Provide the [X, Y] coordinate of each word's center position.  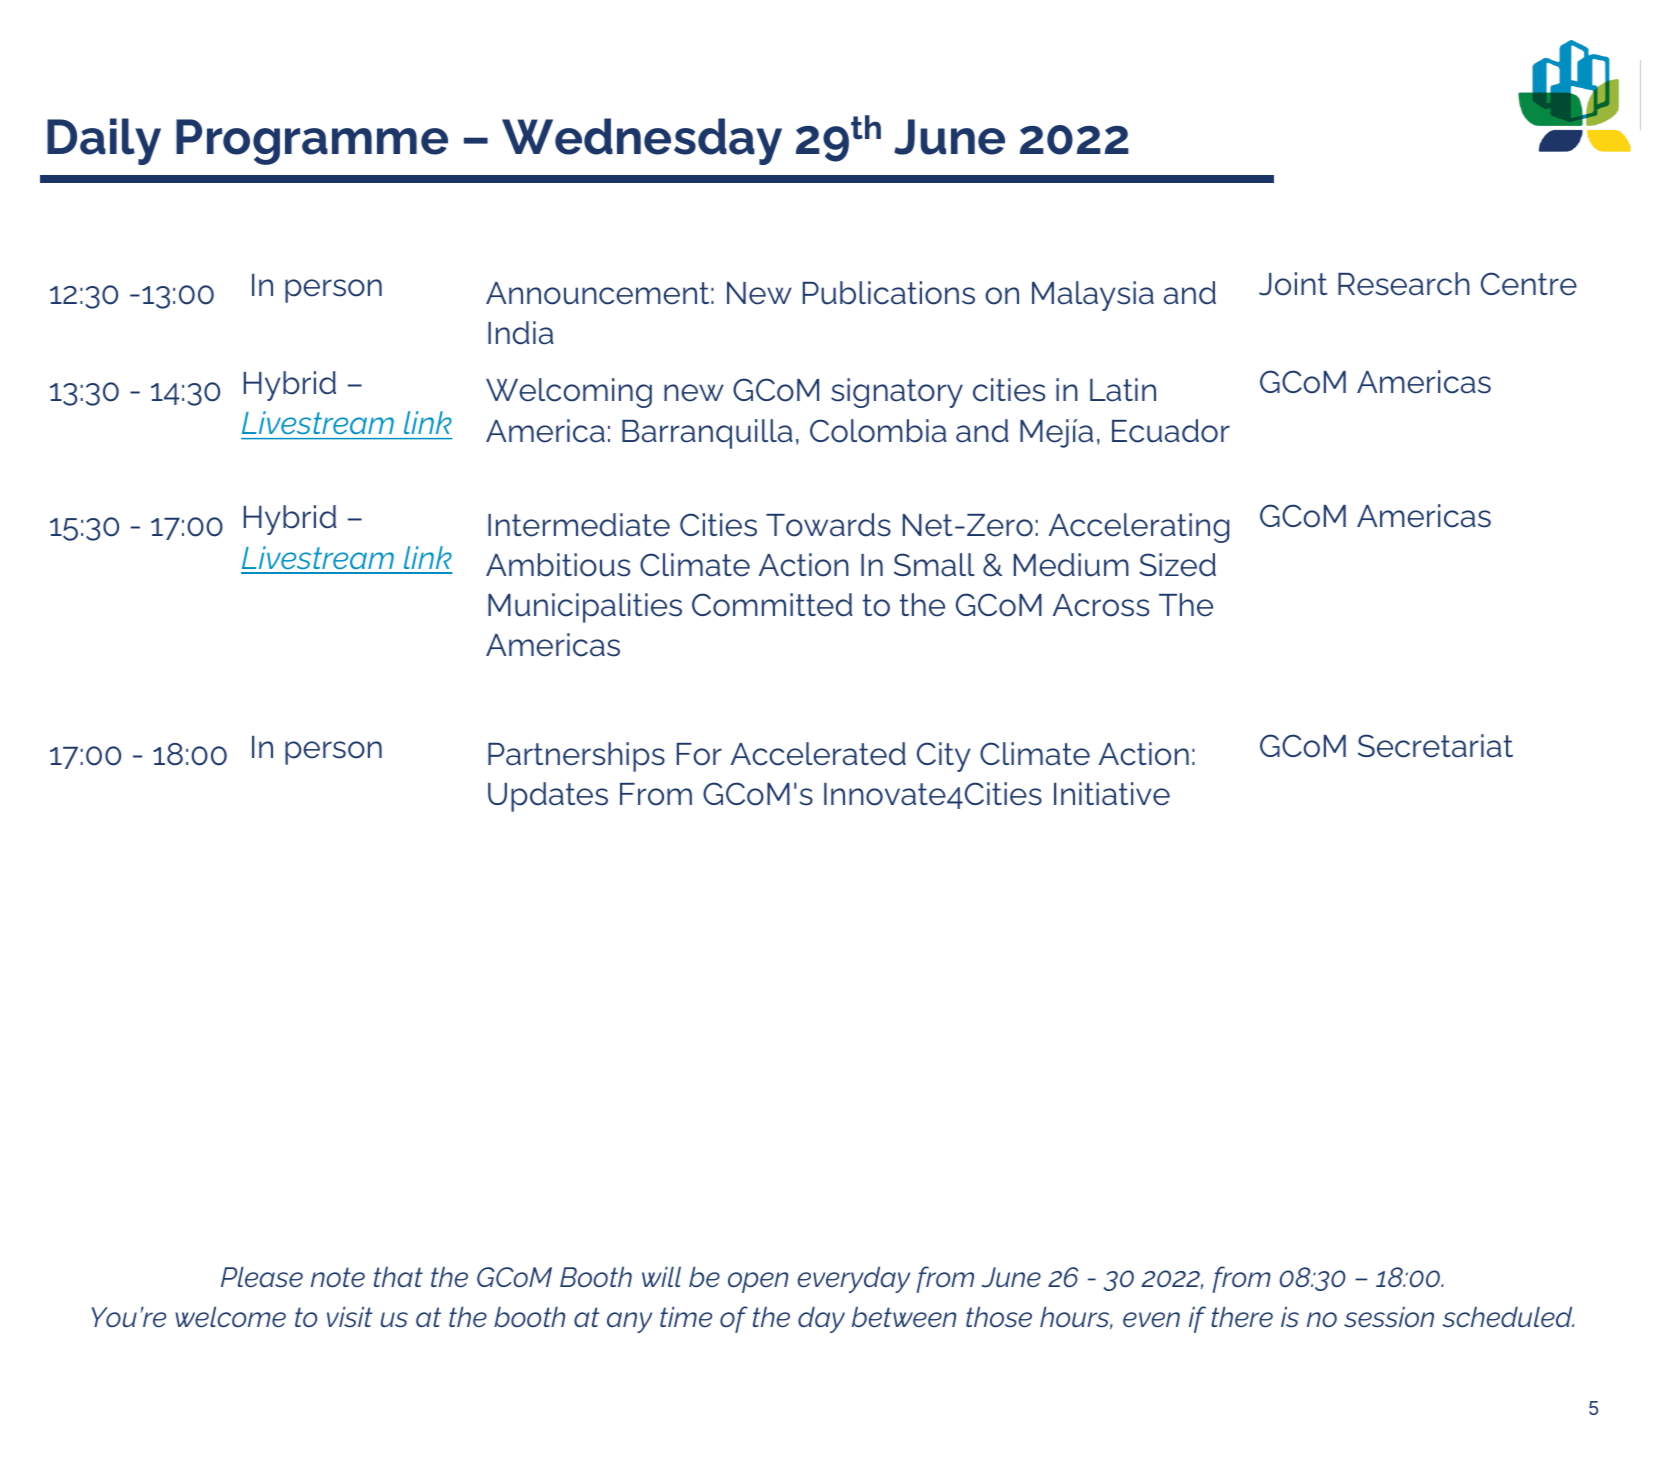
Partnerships [576, 757]
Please [262, 1277]
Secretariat [1435, 746]
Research [1404, 284]
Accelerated [818, 754]
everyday [854, 1280]
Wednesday [642, 141]
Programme [312, 142]
